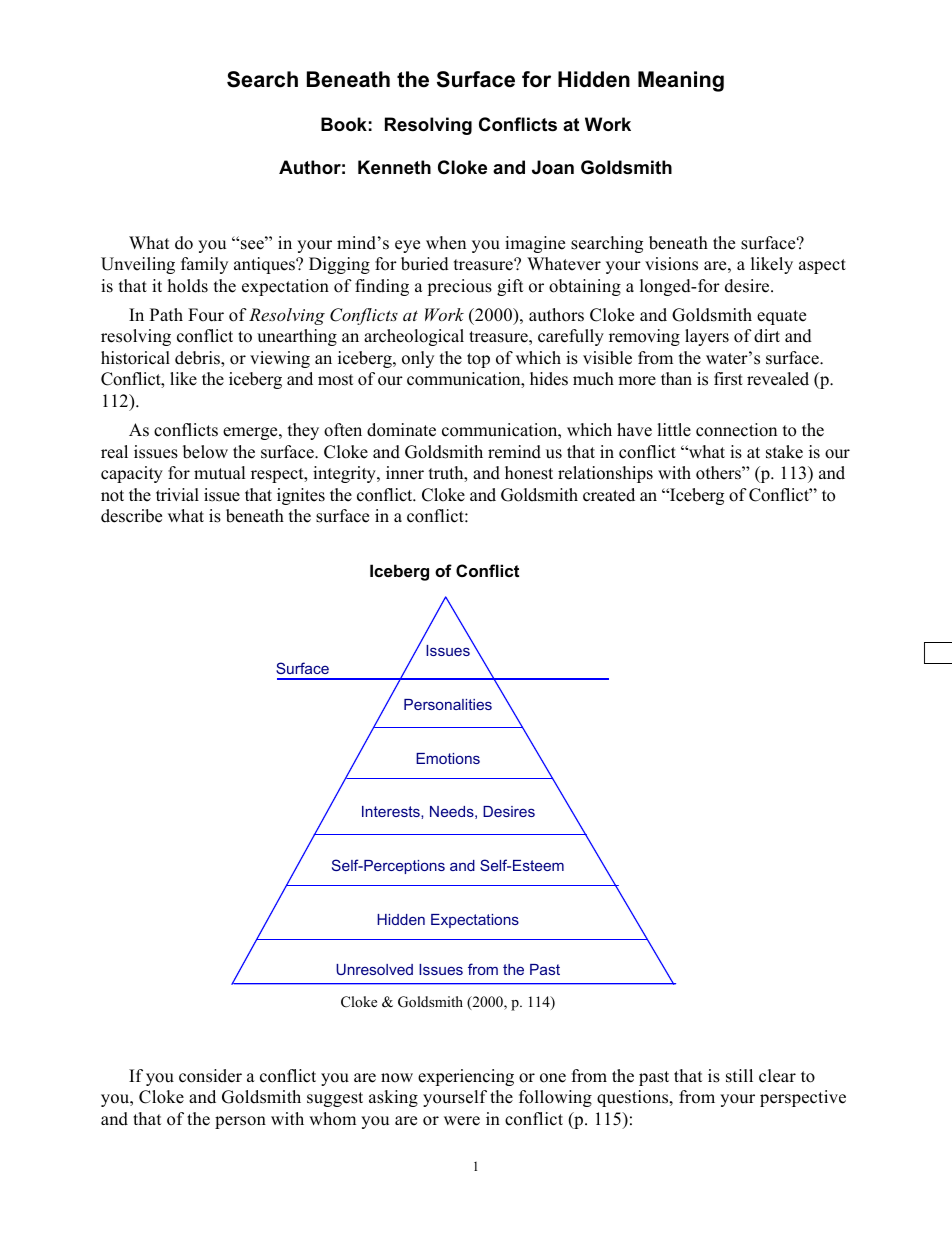 Image resolution: width=952 pixels, height=1233 pixels. Describe the element at coordinates (728, 379) in the screenshot. I see `first` at that location.
